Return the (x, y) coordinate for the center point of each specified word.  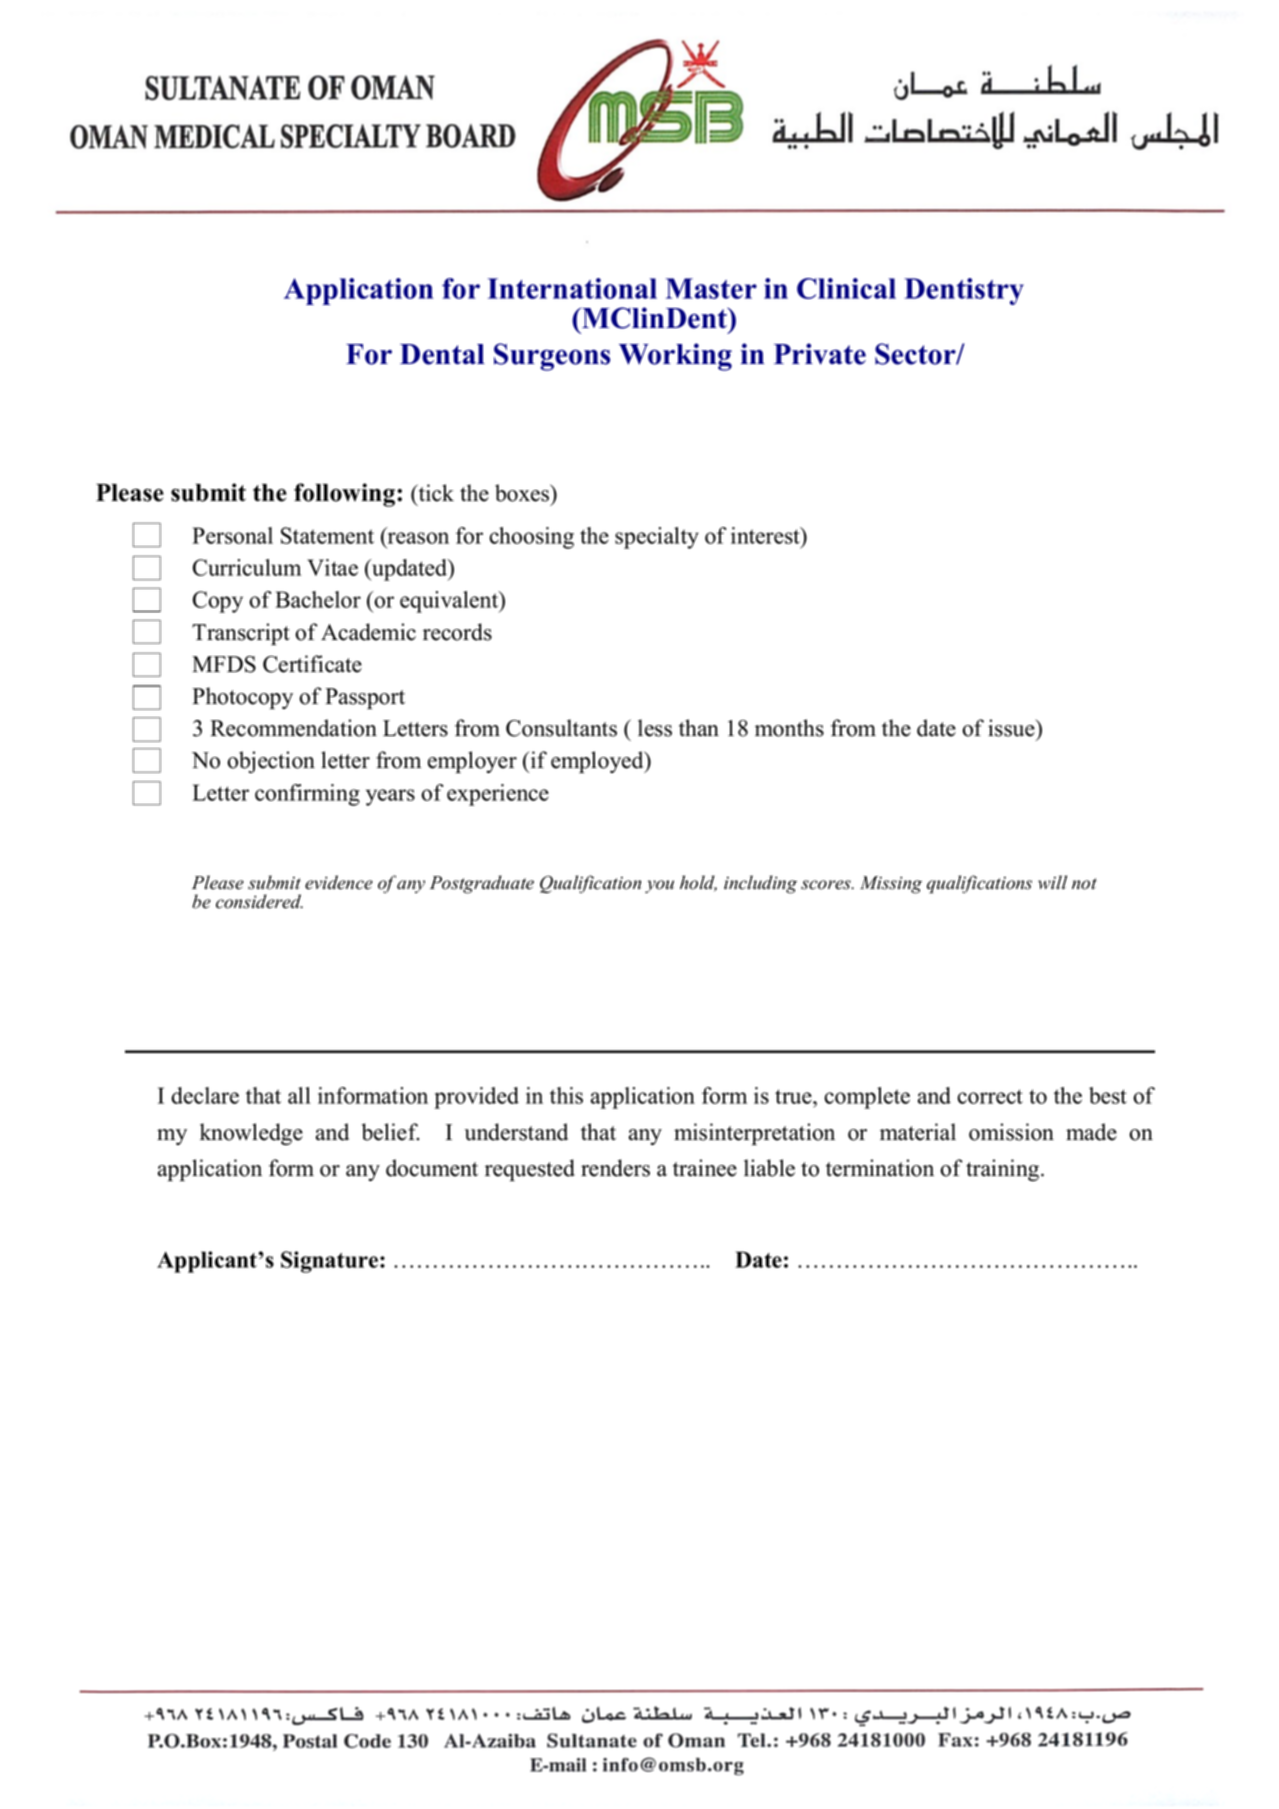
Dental (442, 354)
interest (766, 535)
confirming (307, 795)
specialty (657, 538)
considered (259, 901)
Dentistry (964, 291)
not (1084, 884)
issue (1012, 728)
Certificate (312, 664)
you (659, 886)
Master (711, 288)
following (346, 495)
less (655, 728)
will (1052, 882)
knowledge (251, 1134)
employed (598, 762)
